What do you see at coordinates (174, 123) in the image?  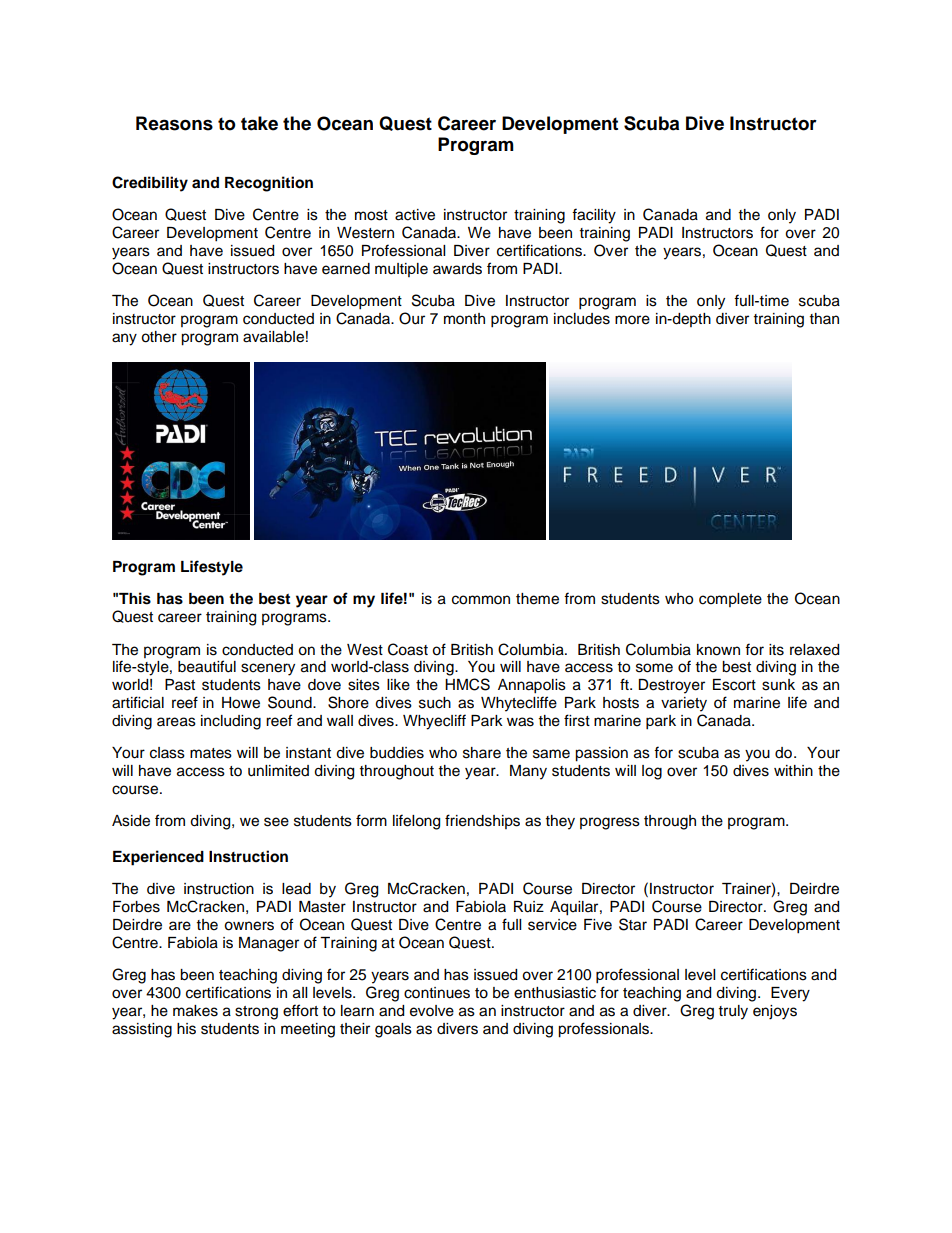 I see `Reasons` at bounding box center [174, 123].
